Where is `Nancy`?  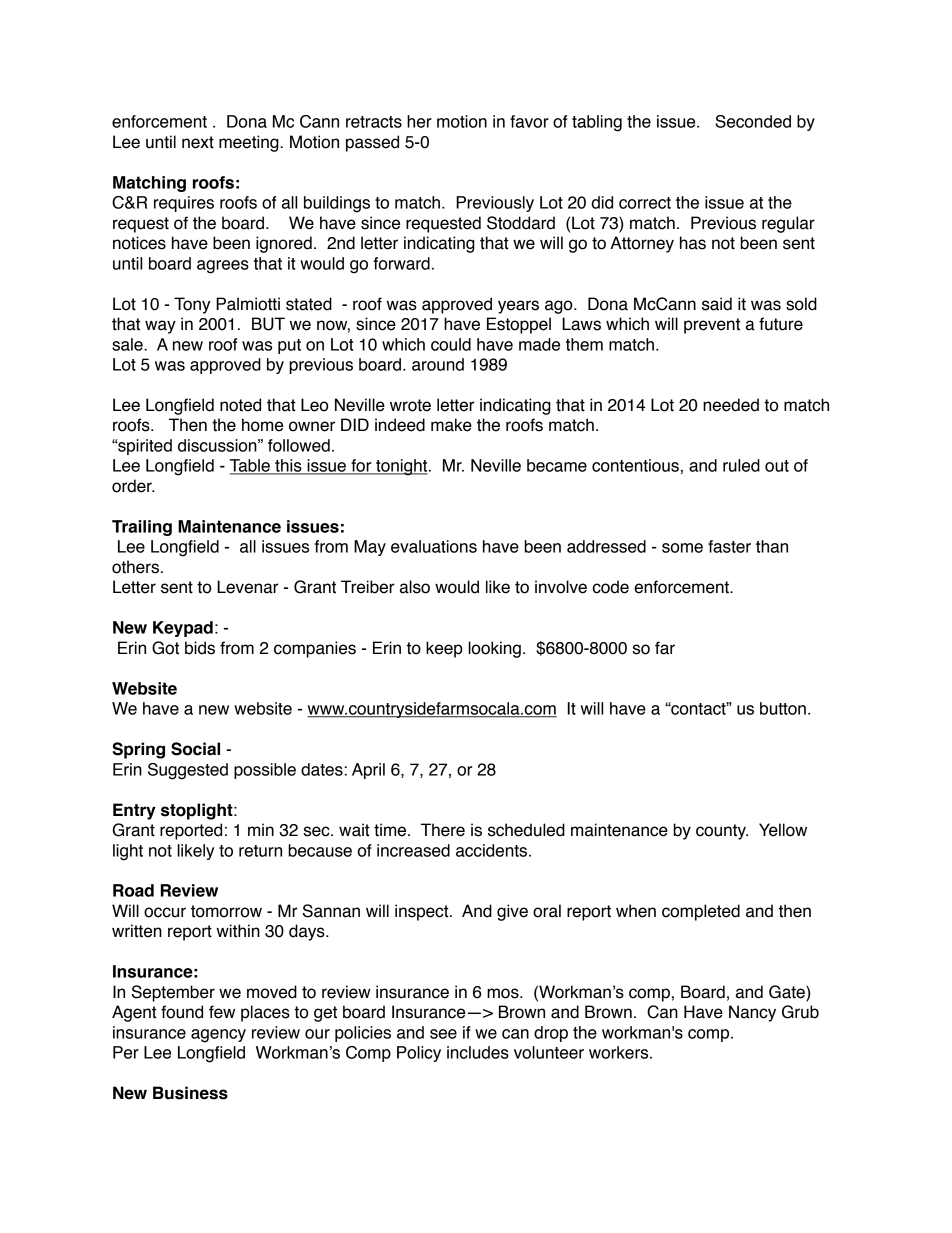 Nancy is located at coordinates (752, 1013).
